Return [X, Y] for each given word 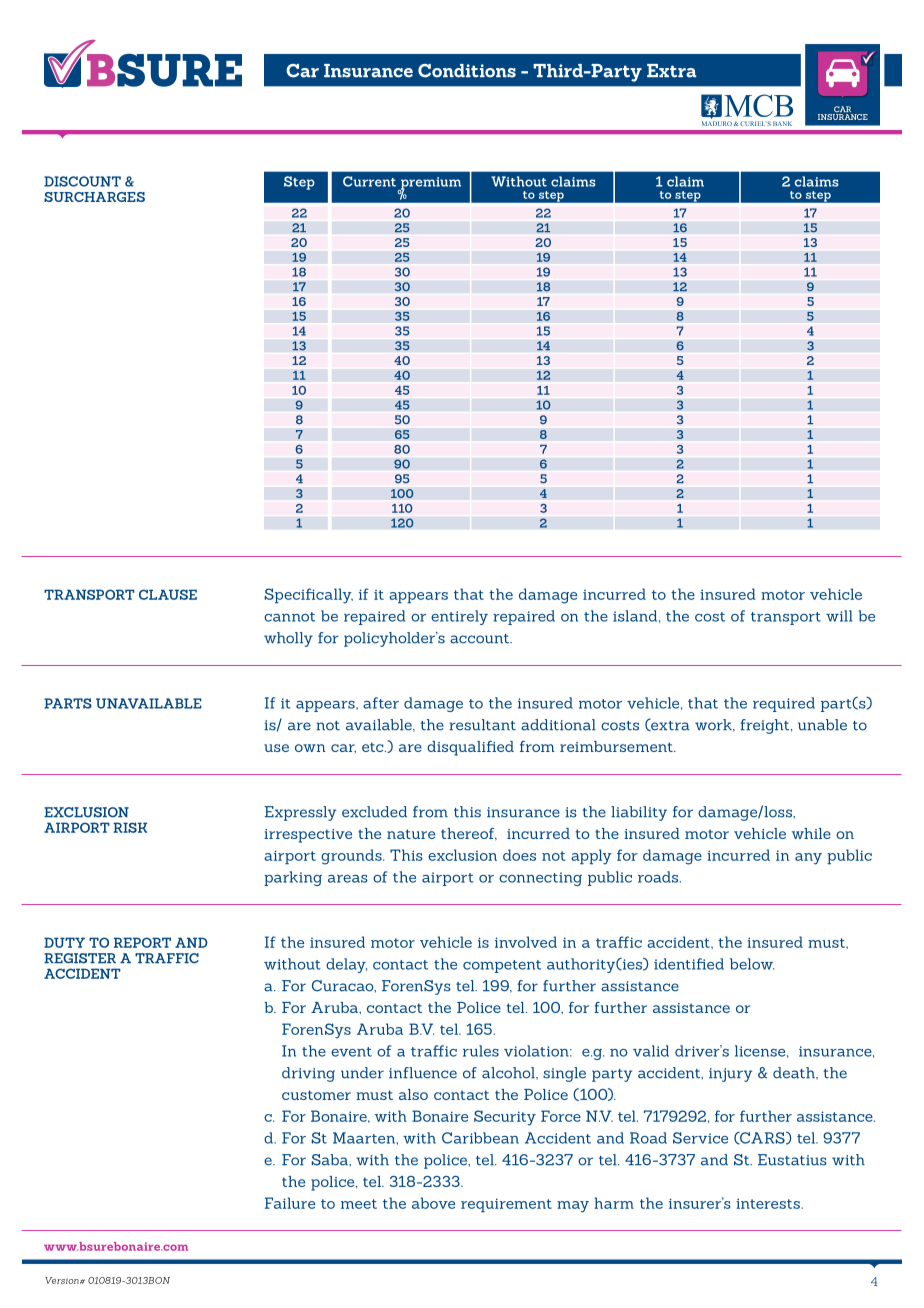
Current [369, 181]
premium [429, 184]
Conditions [467, 71]
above [433, 1203]
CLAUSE [168, 594]
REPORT [142, 942]
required [784, 704]
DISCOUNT [82, 181]
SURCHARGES [94, 197]
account [481, 639]
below [752, 964]
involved [526, 942]
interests [769, 1203]
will [839, 616]
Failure [290, 1203]
